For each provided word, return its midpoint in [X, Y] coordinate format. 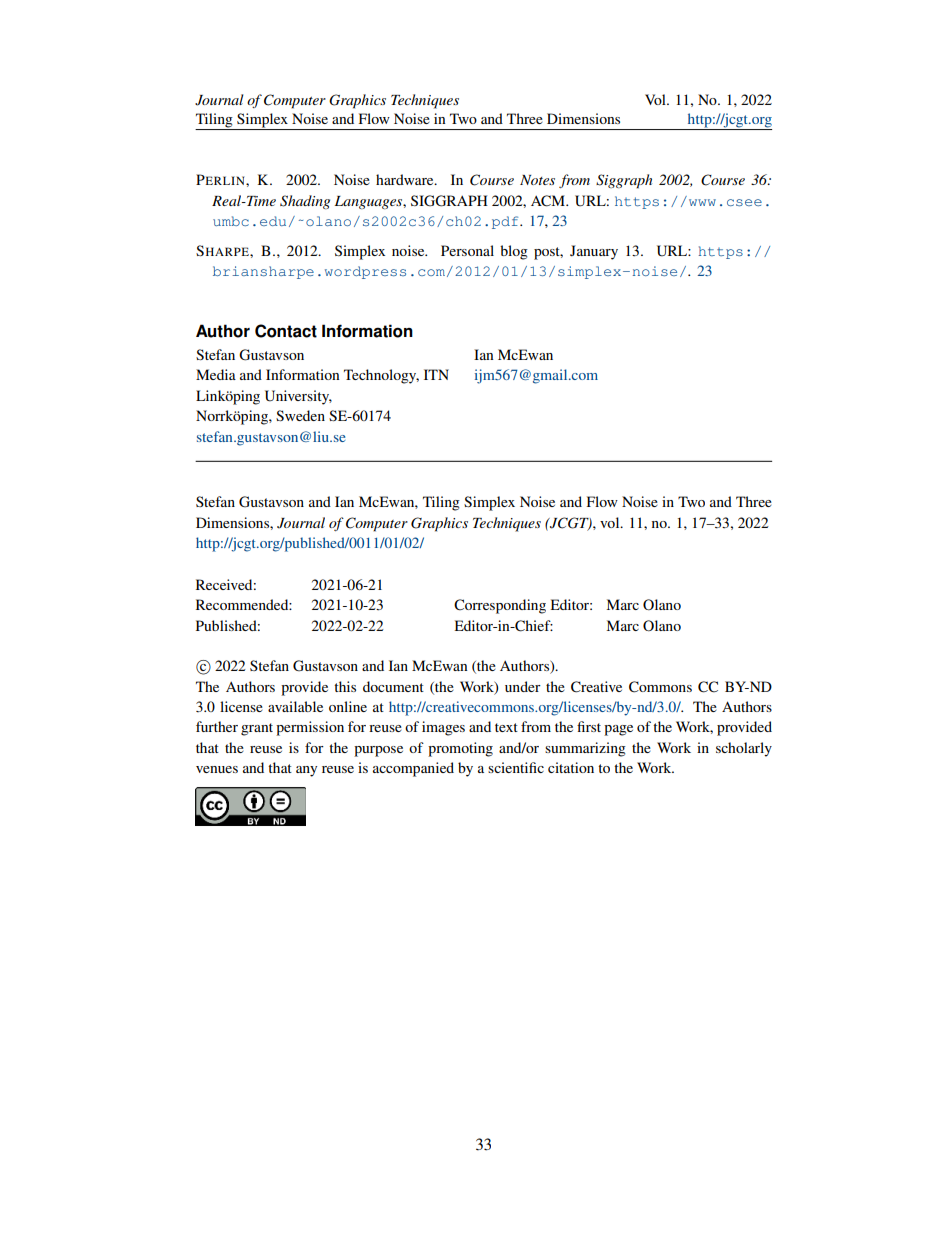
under [523, 686]
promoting [460, 749]
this [345, 686]
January [594, 252]
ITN [436, 374]
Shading [305, 202]
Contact [286, 331]
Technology [381, 376]
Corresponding [500, 606]
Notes [537, 180]
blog [514, 252]
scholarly [744, 749]
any [306, 771]
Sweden [300, 415]
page [618, 730]
